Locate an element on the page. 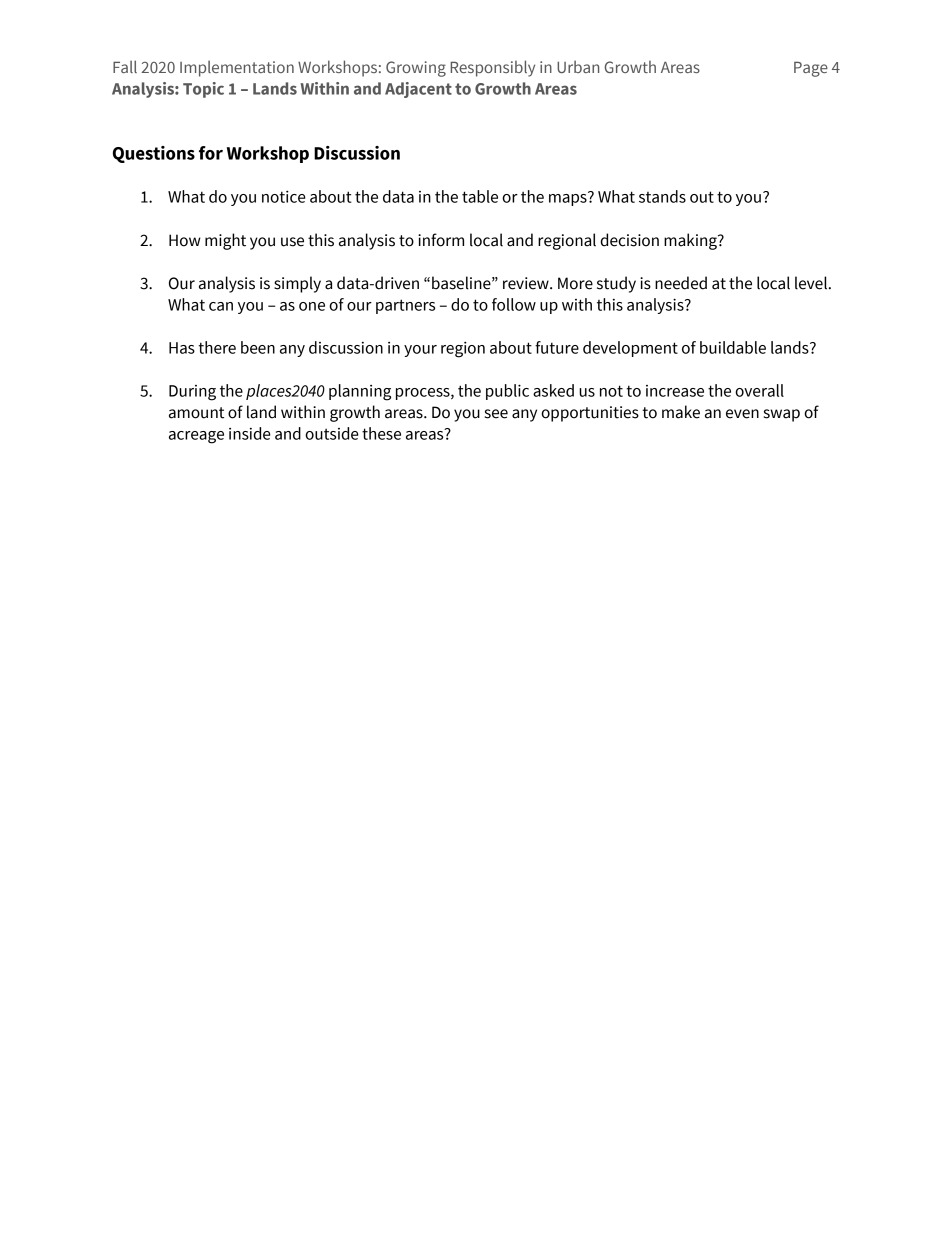 The height and width of the page is (1233, 952). inform is located at coordinates (441, 240).
